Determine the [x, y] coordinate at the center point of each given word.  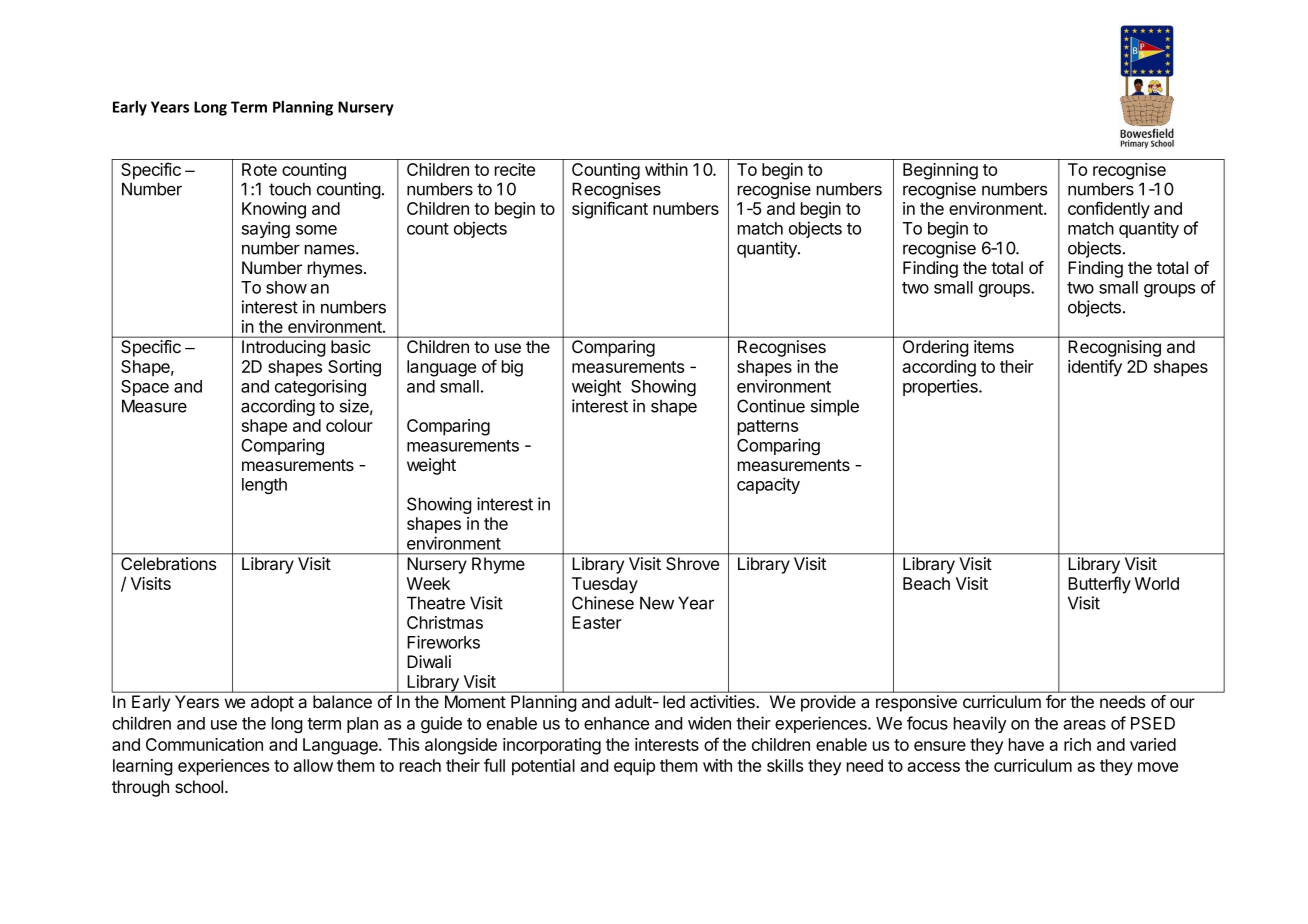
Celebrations [168, 563]
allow [313, 765]
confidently [1109, 210]
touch [290, 189]
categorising [320, 387]
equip [634, 767]
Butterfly [1099, 585]
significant [610, 210]
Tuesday [605, 585]
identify [1095, 368]
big [512, 368]
